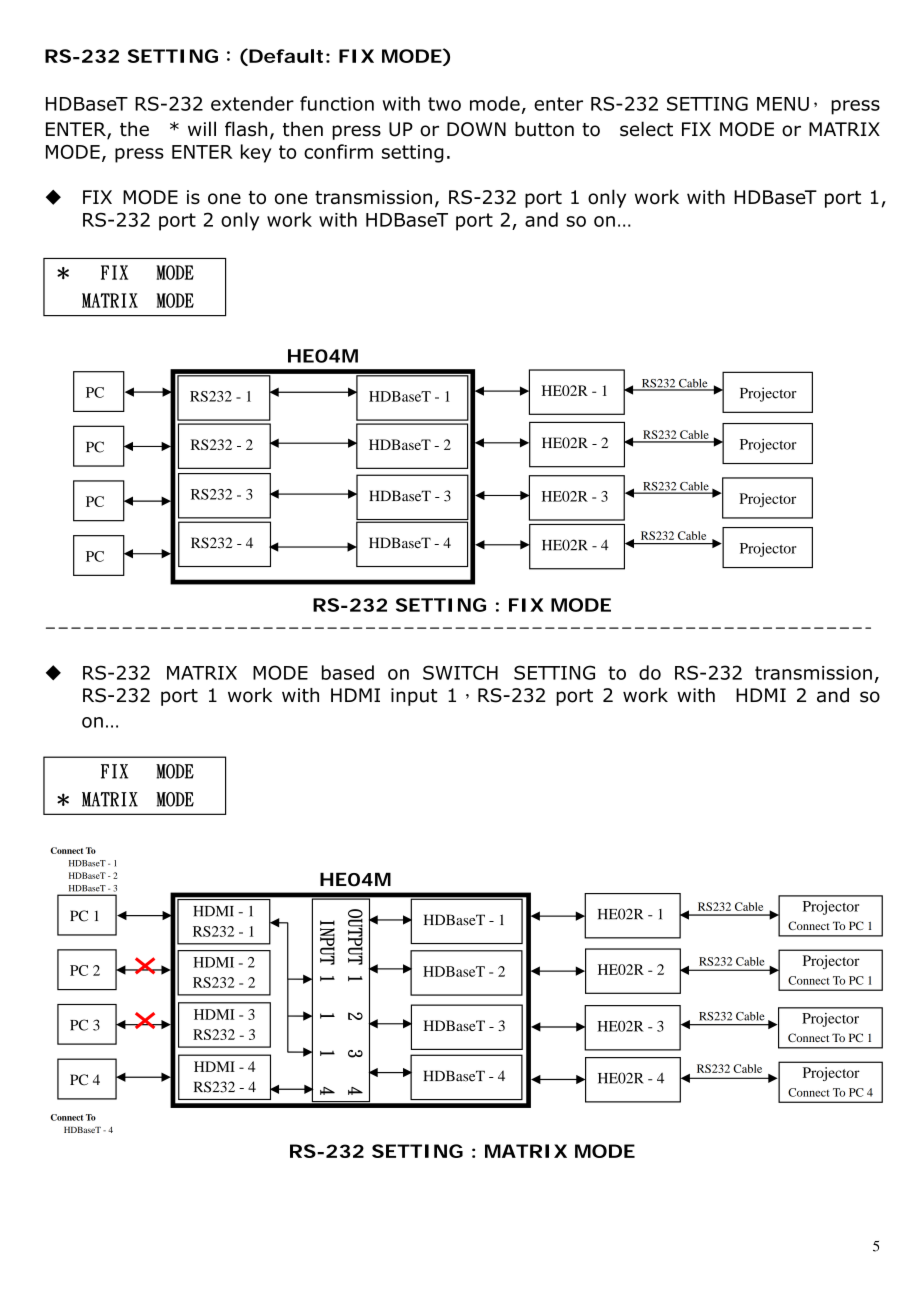  What do you see at coordinates (252, 103) in the page?
I see `extender` at bounding box center [252, 103].
